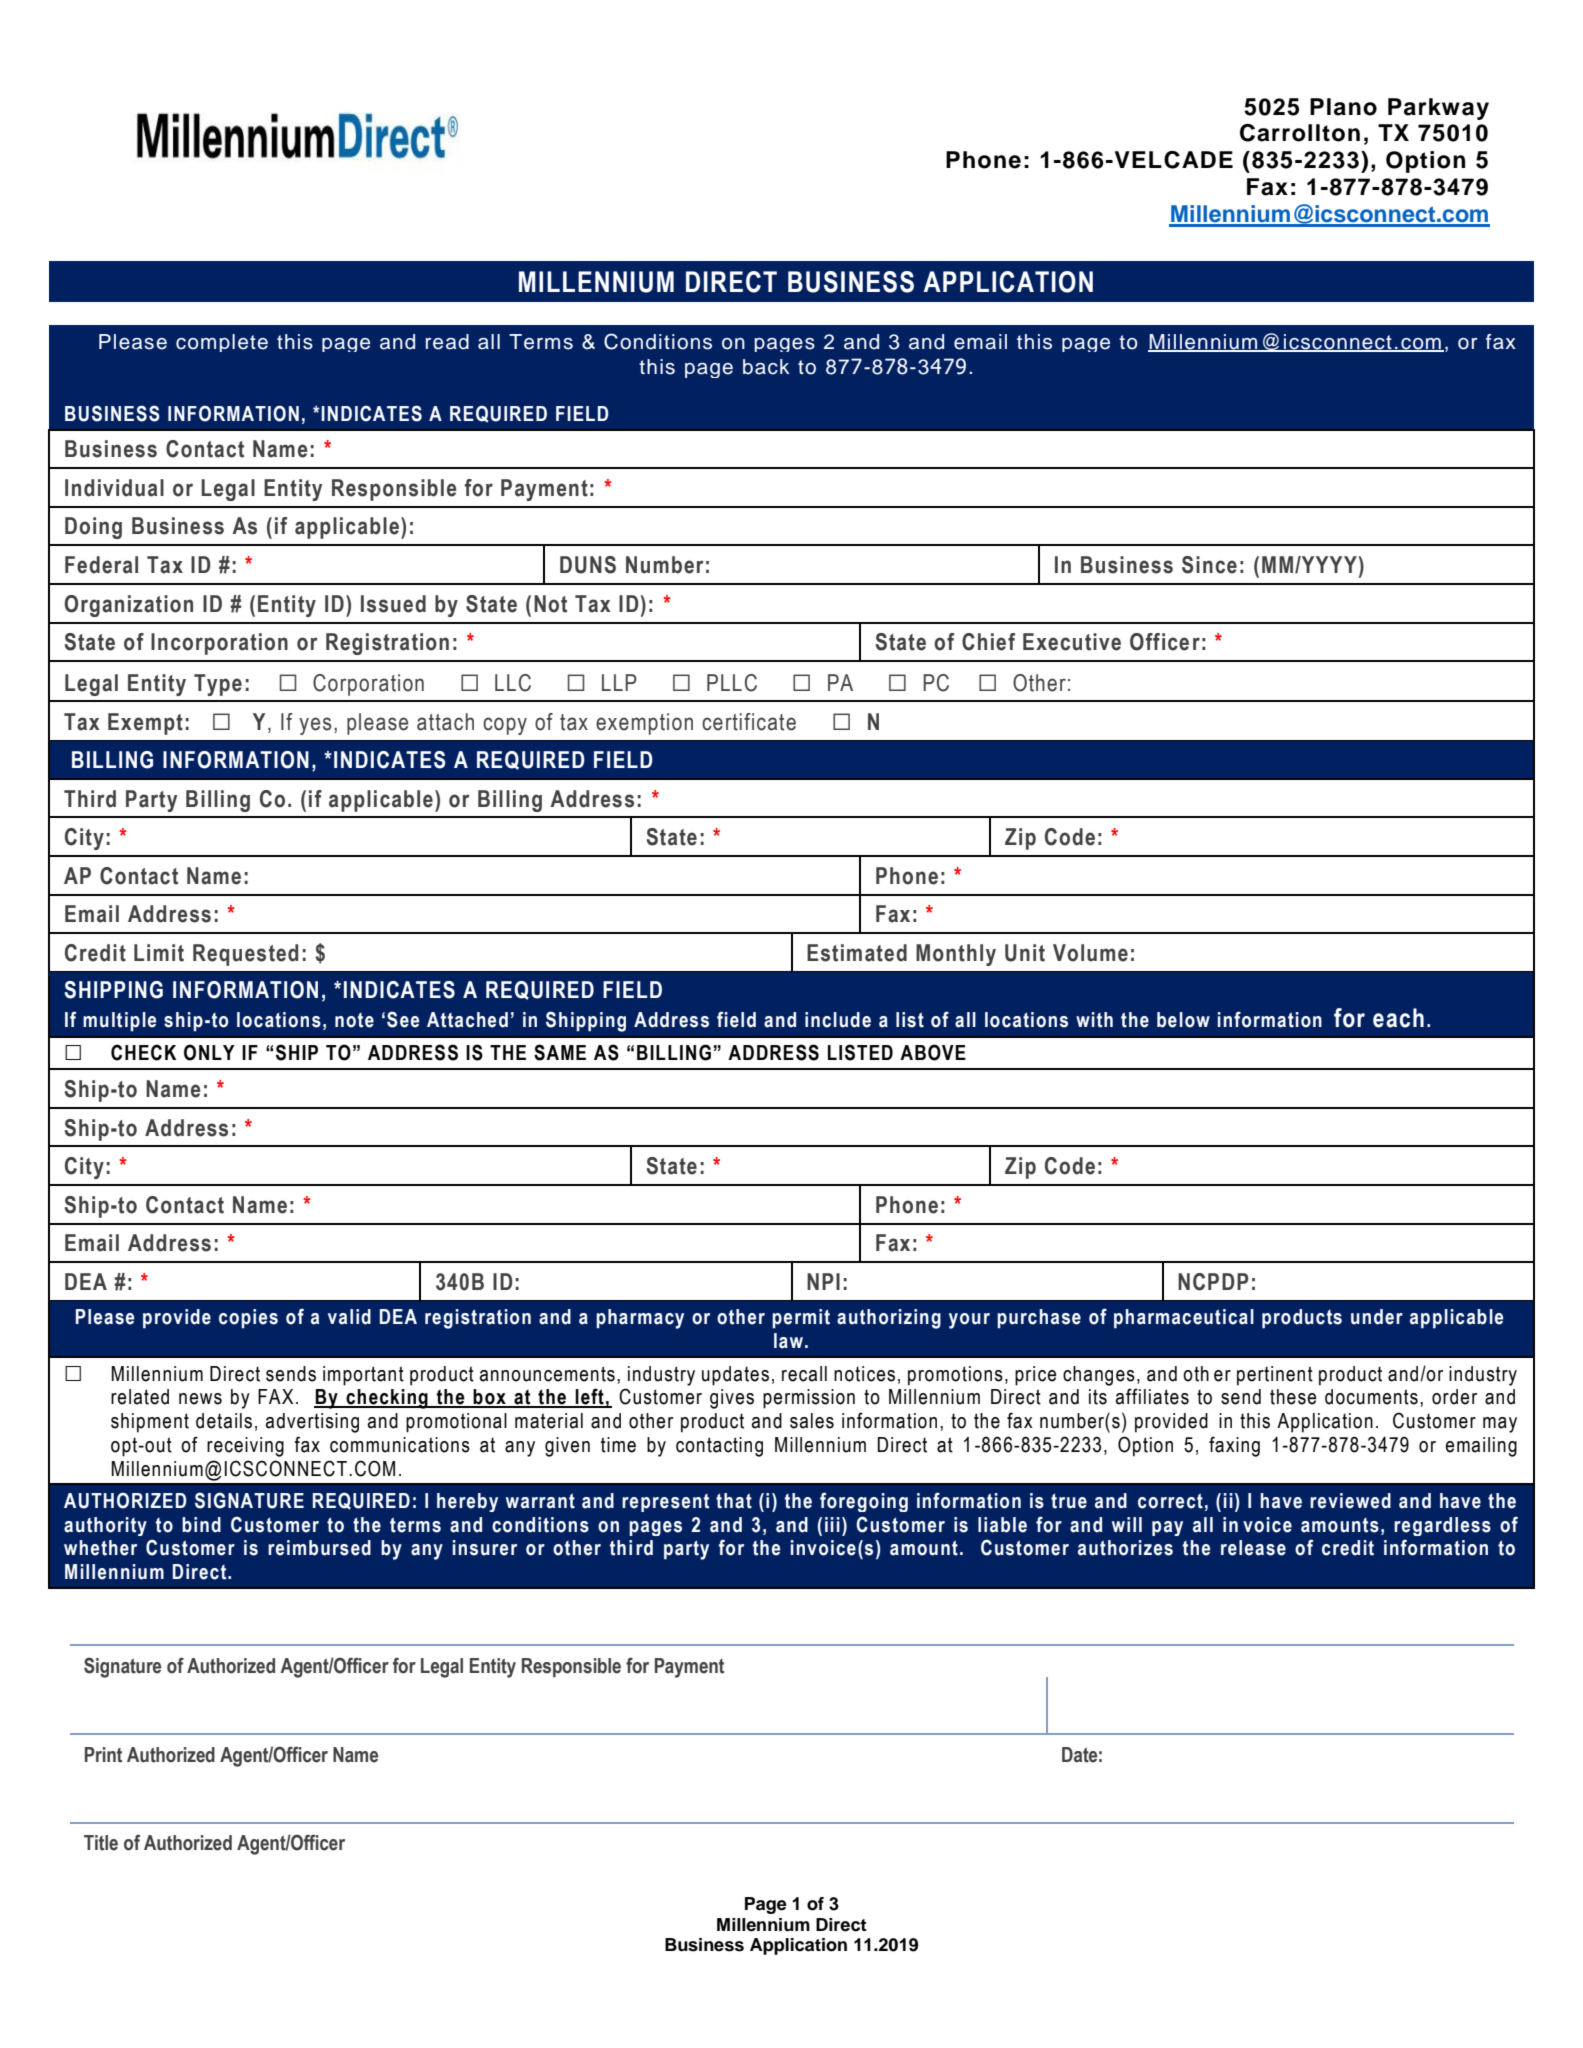 The image size is (1583, 2048). Describe the element at coordinates (103, 1755) in the document. I see `Print` at that location.
